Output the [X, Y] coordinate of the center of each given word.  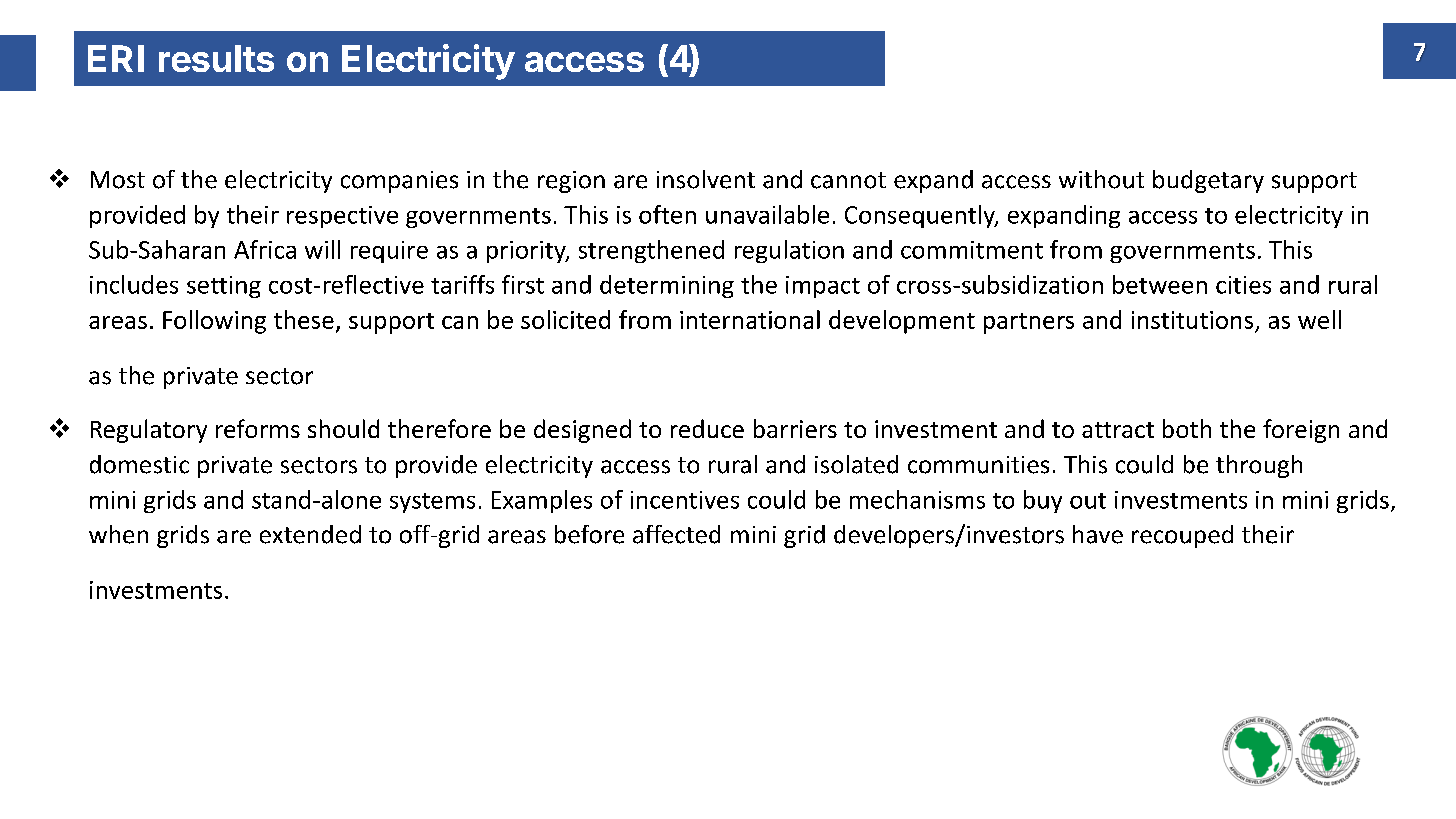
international [750, 319]
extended [310, 534]
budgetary [1208, 181]
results [216, 58]
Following [214, 322]
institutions [1192, 320]
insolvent [706, 179]
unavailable [767, 214]
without [1101, 179]
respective [342, 217]
